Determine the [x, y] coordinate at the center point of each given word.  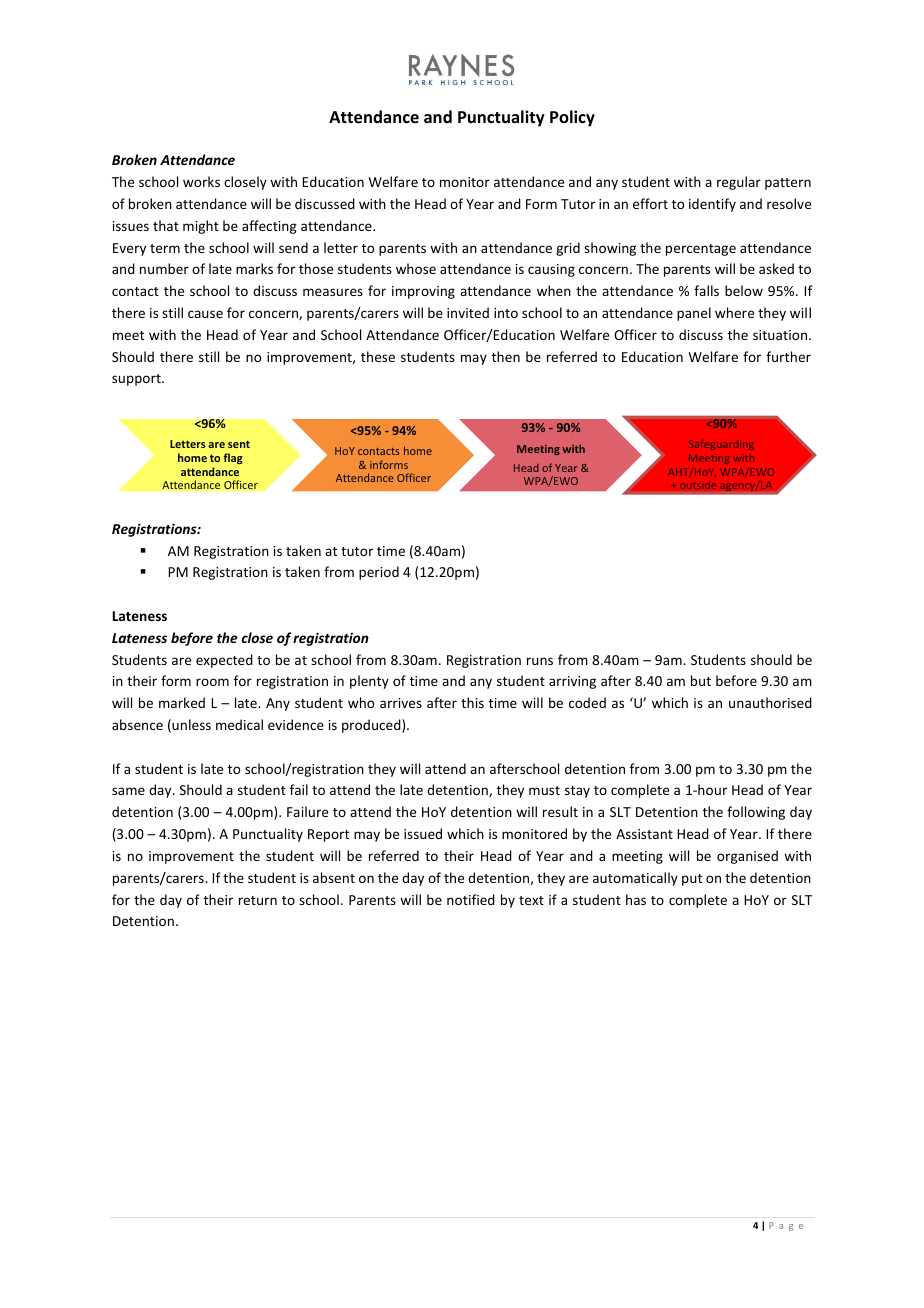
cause [205, 314]
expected [224, 661]
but [701, 680]
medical [239, 724]
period [379, 573]
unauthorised [770, 702]
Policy [572, 118]
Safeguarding [721, 445]
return [258, 900]
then [506, 356]
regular [739, 183]
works [201, 181]
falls [706, 290]
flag [233, 458]
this [472, 702]
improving [423, 292]
